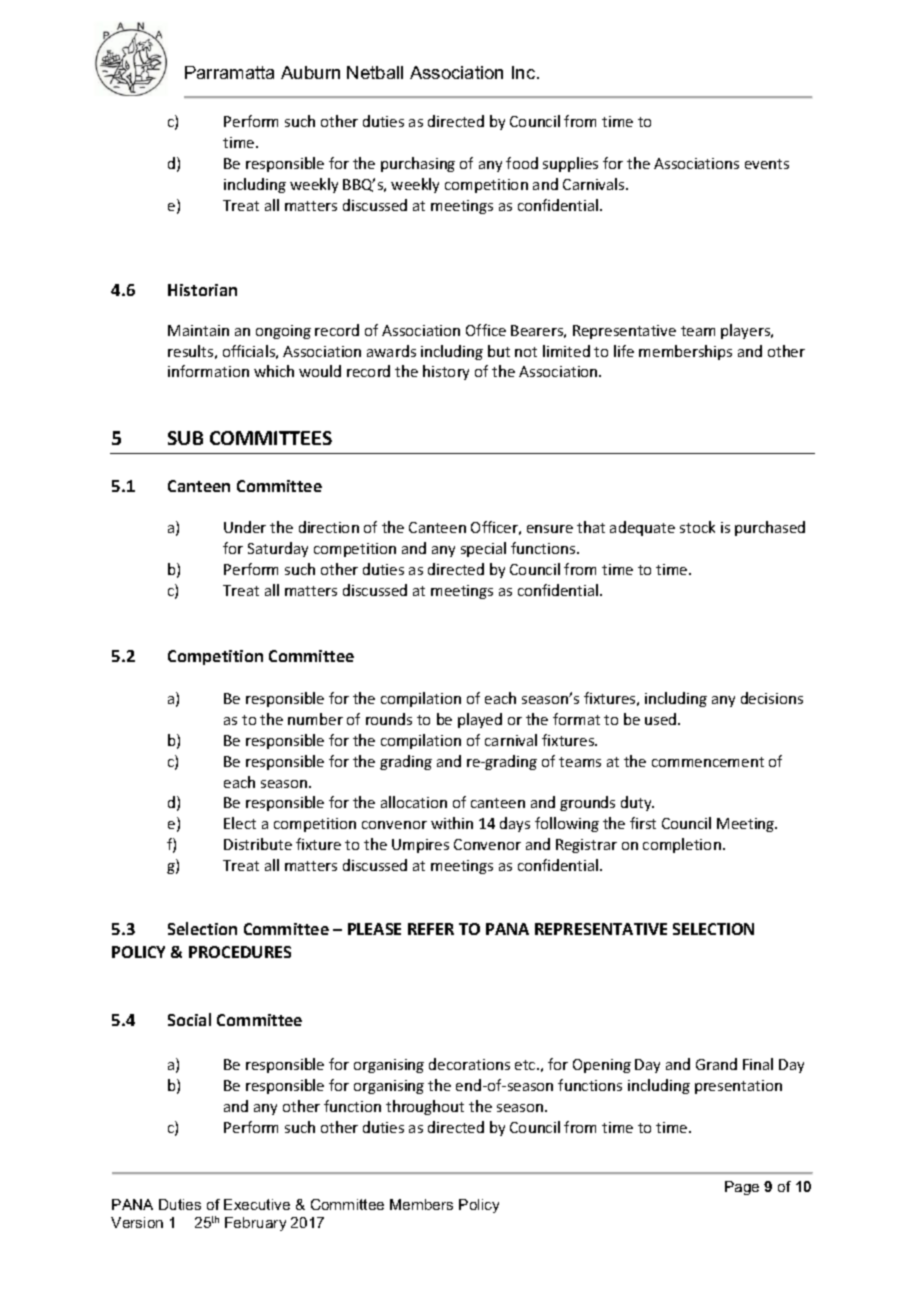  I want to click on REFER, so click(431, 929).
